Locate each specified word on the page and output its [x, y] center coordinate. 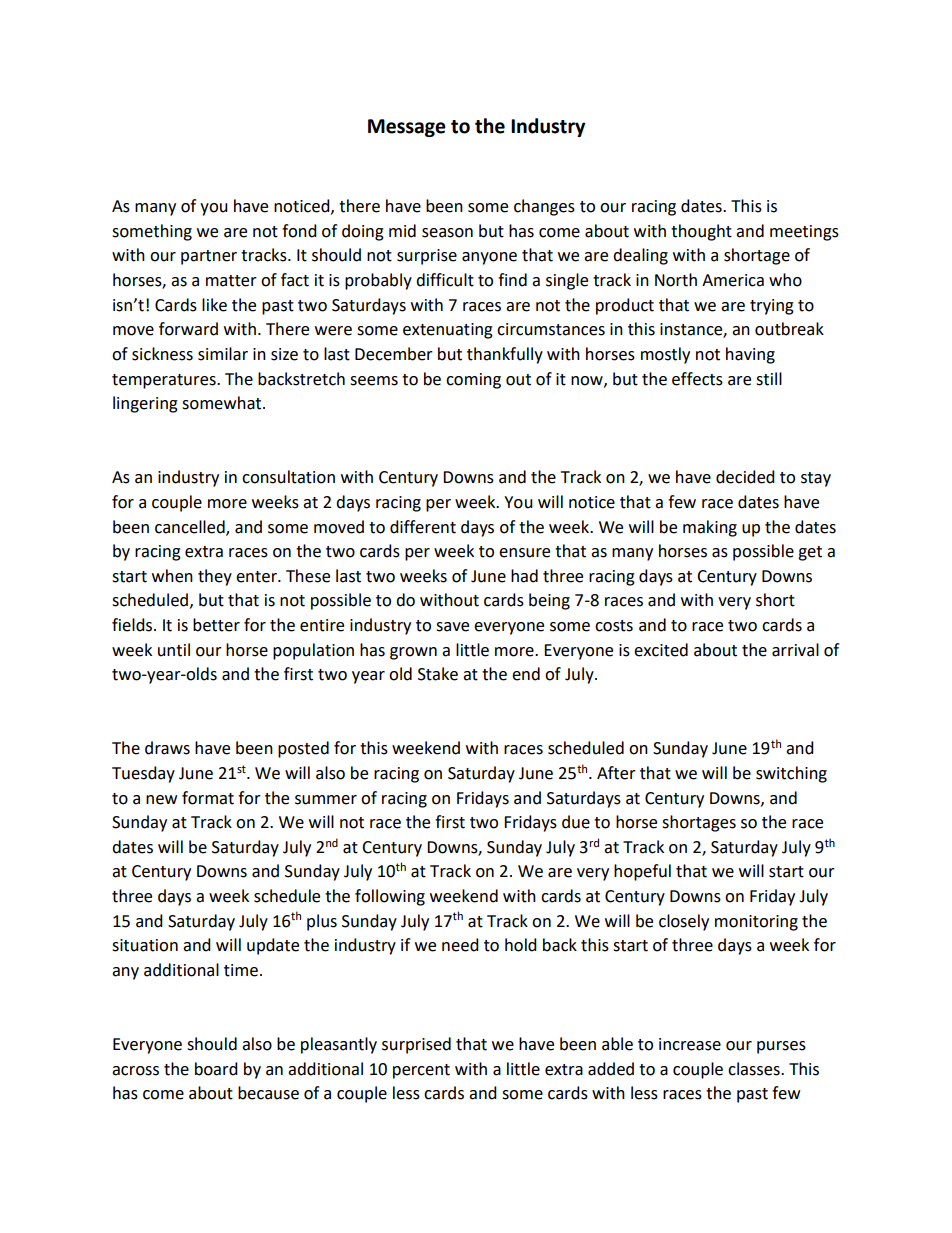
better [216, 625]
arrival [795, 650]
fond [299, 231]
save [452, 627]
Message [407, 128]
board [216, 1069]
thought [701, 232]
